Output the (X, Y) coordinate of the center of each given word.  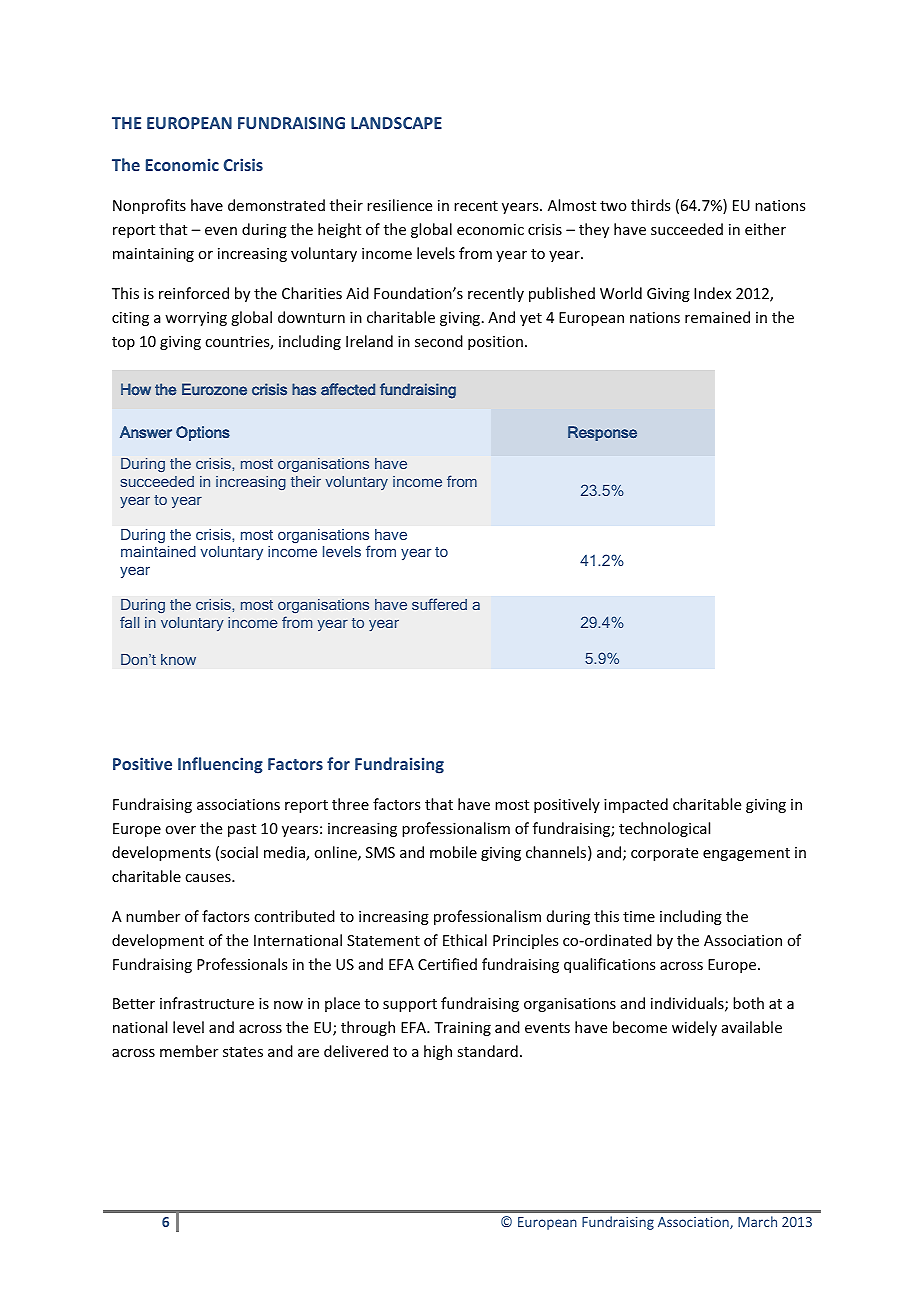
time (639, 916)
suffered (439, 604)
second (439, 341)
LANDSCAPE (396, 123)
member (189, 1051)
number (153, 916)
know (178, 659)
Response (602, 433)
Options (203, 433)
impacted (636, 805)
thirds (650, 205)
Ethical (465, 940)
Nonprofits (149, 206)
